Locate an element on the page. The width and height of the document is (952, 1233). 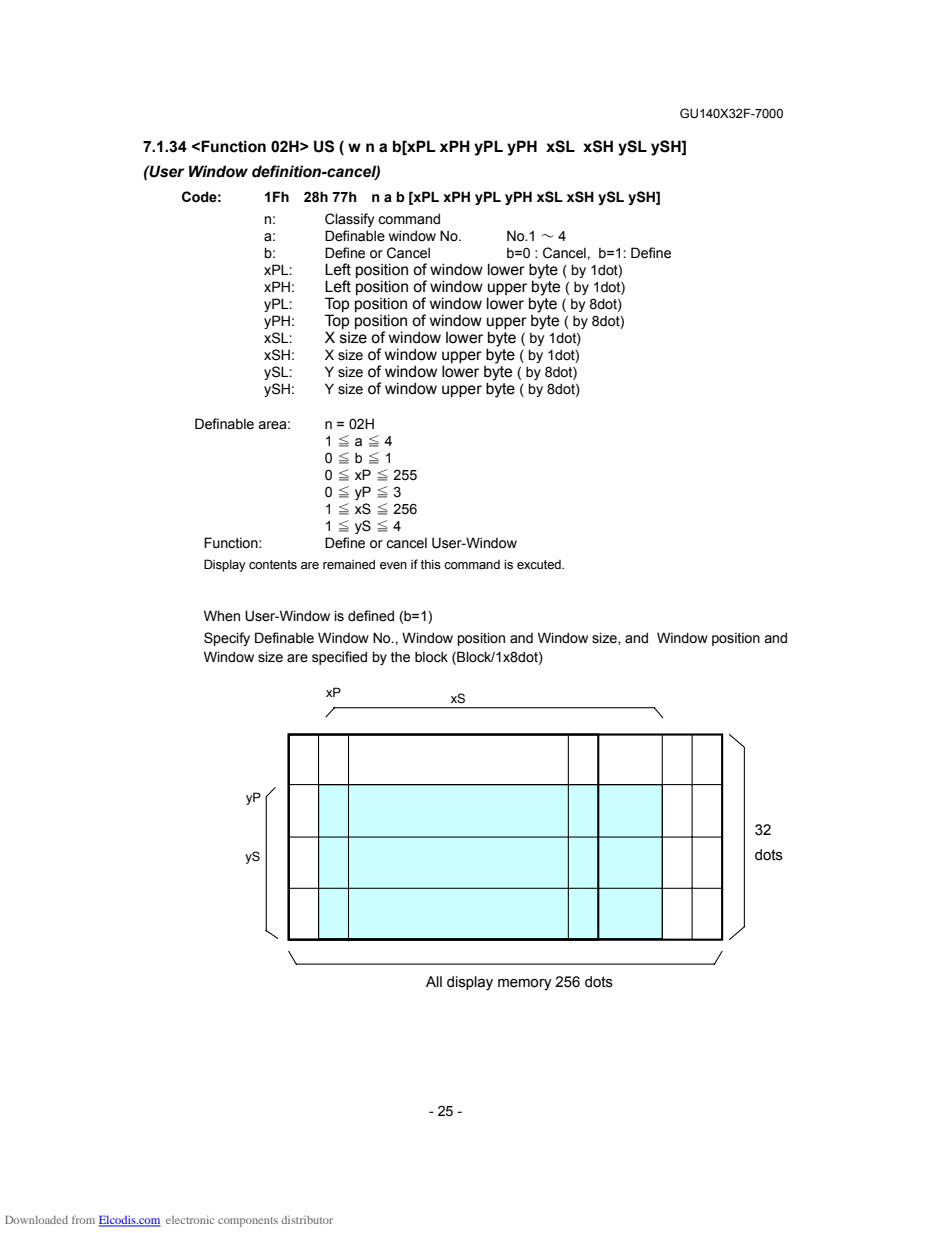
remained is located at coordinates (349, 564).
